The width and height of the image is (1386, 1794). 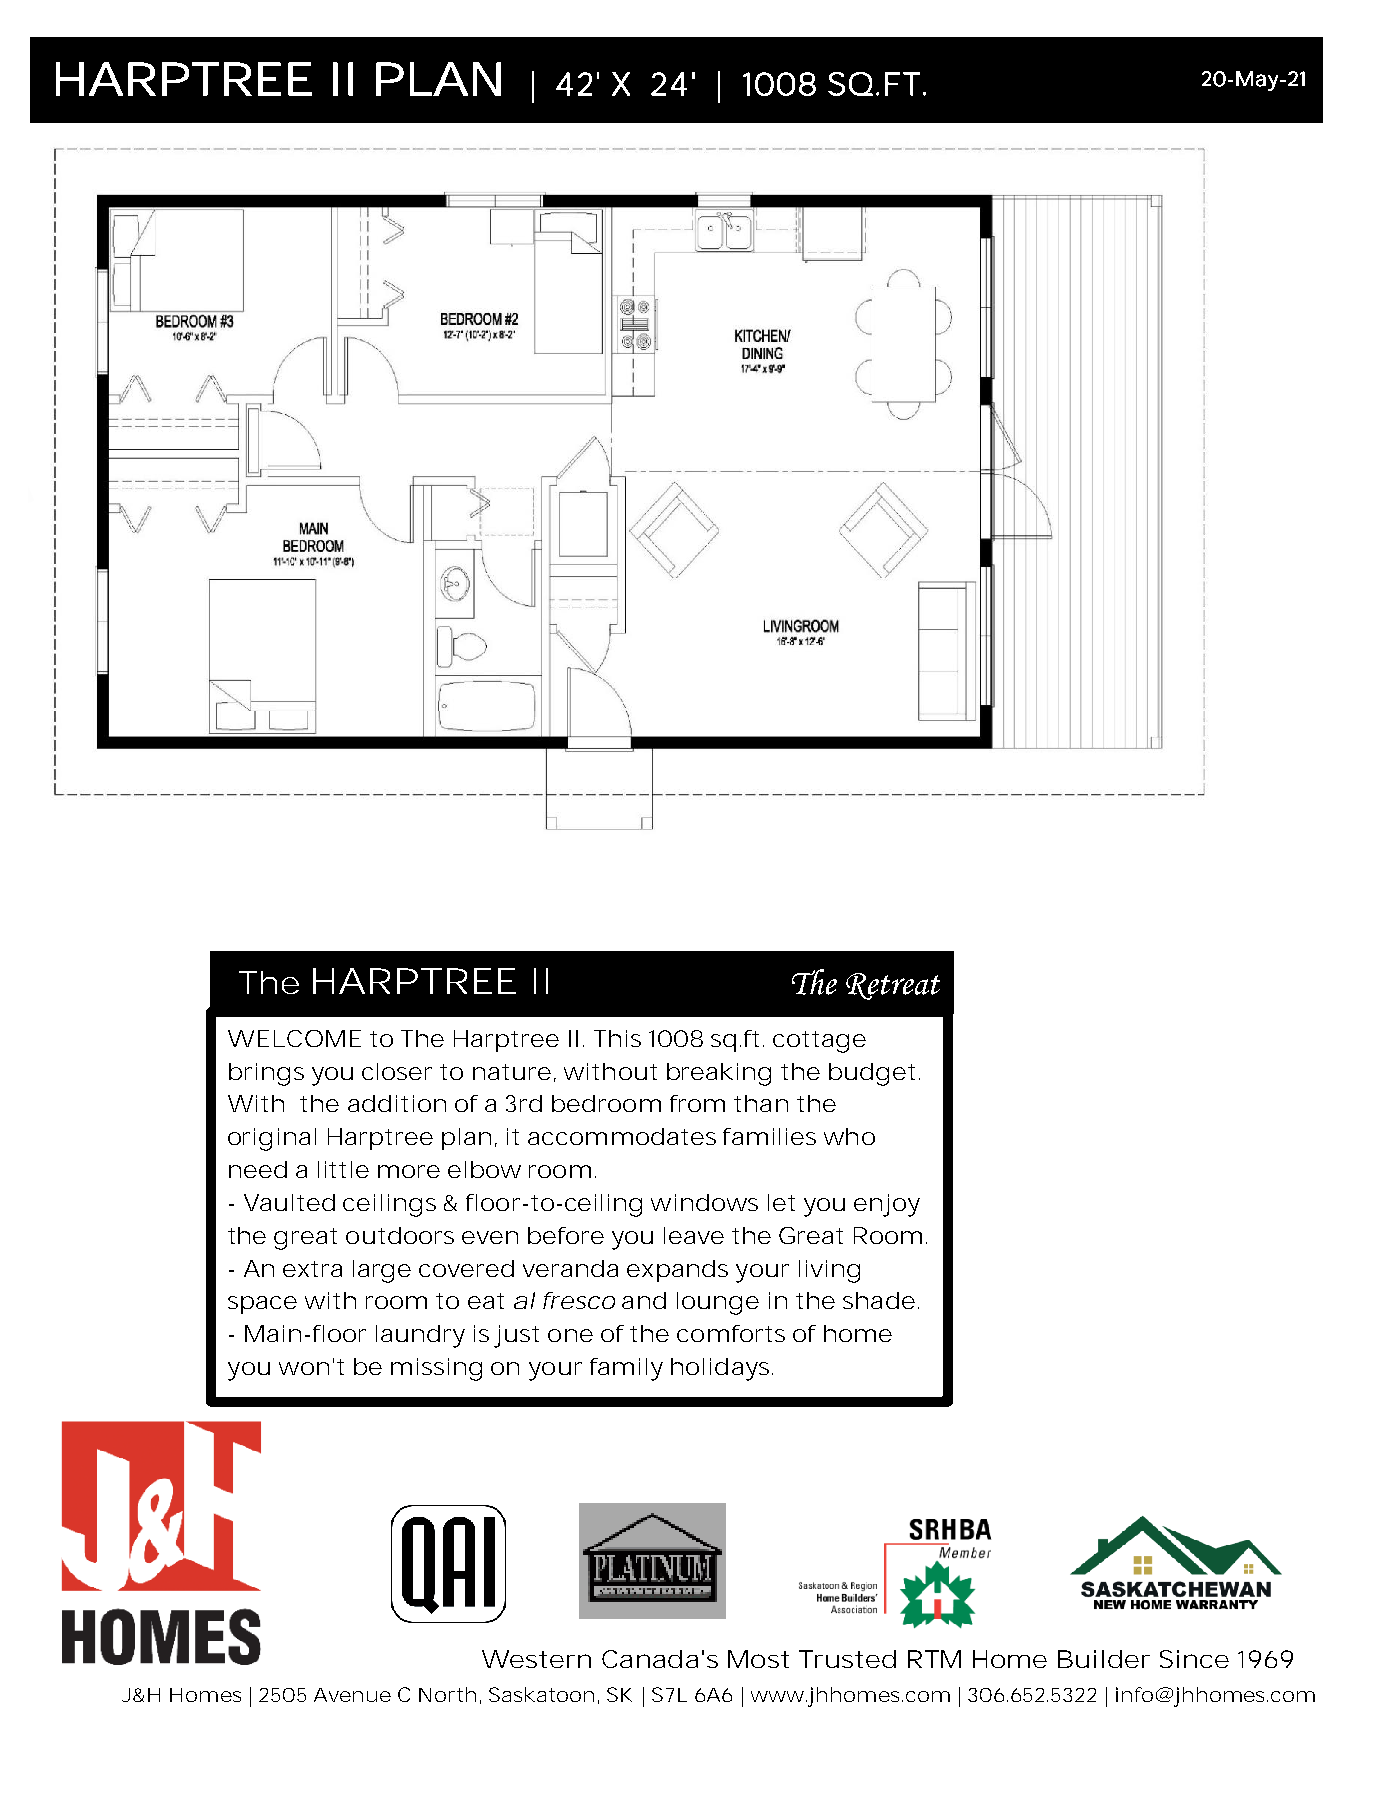 I want to click on Builder, so click(x=1104, y=1659).
